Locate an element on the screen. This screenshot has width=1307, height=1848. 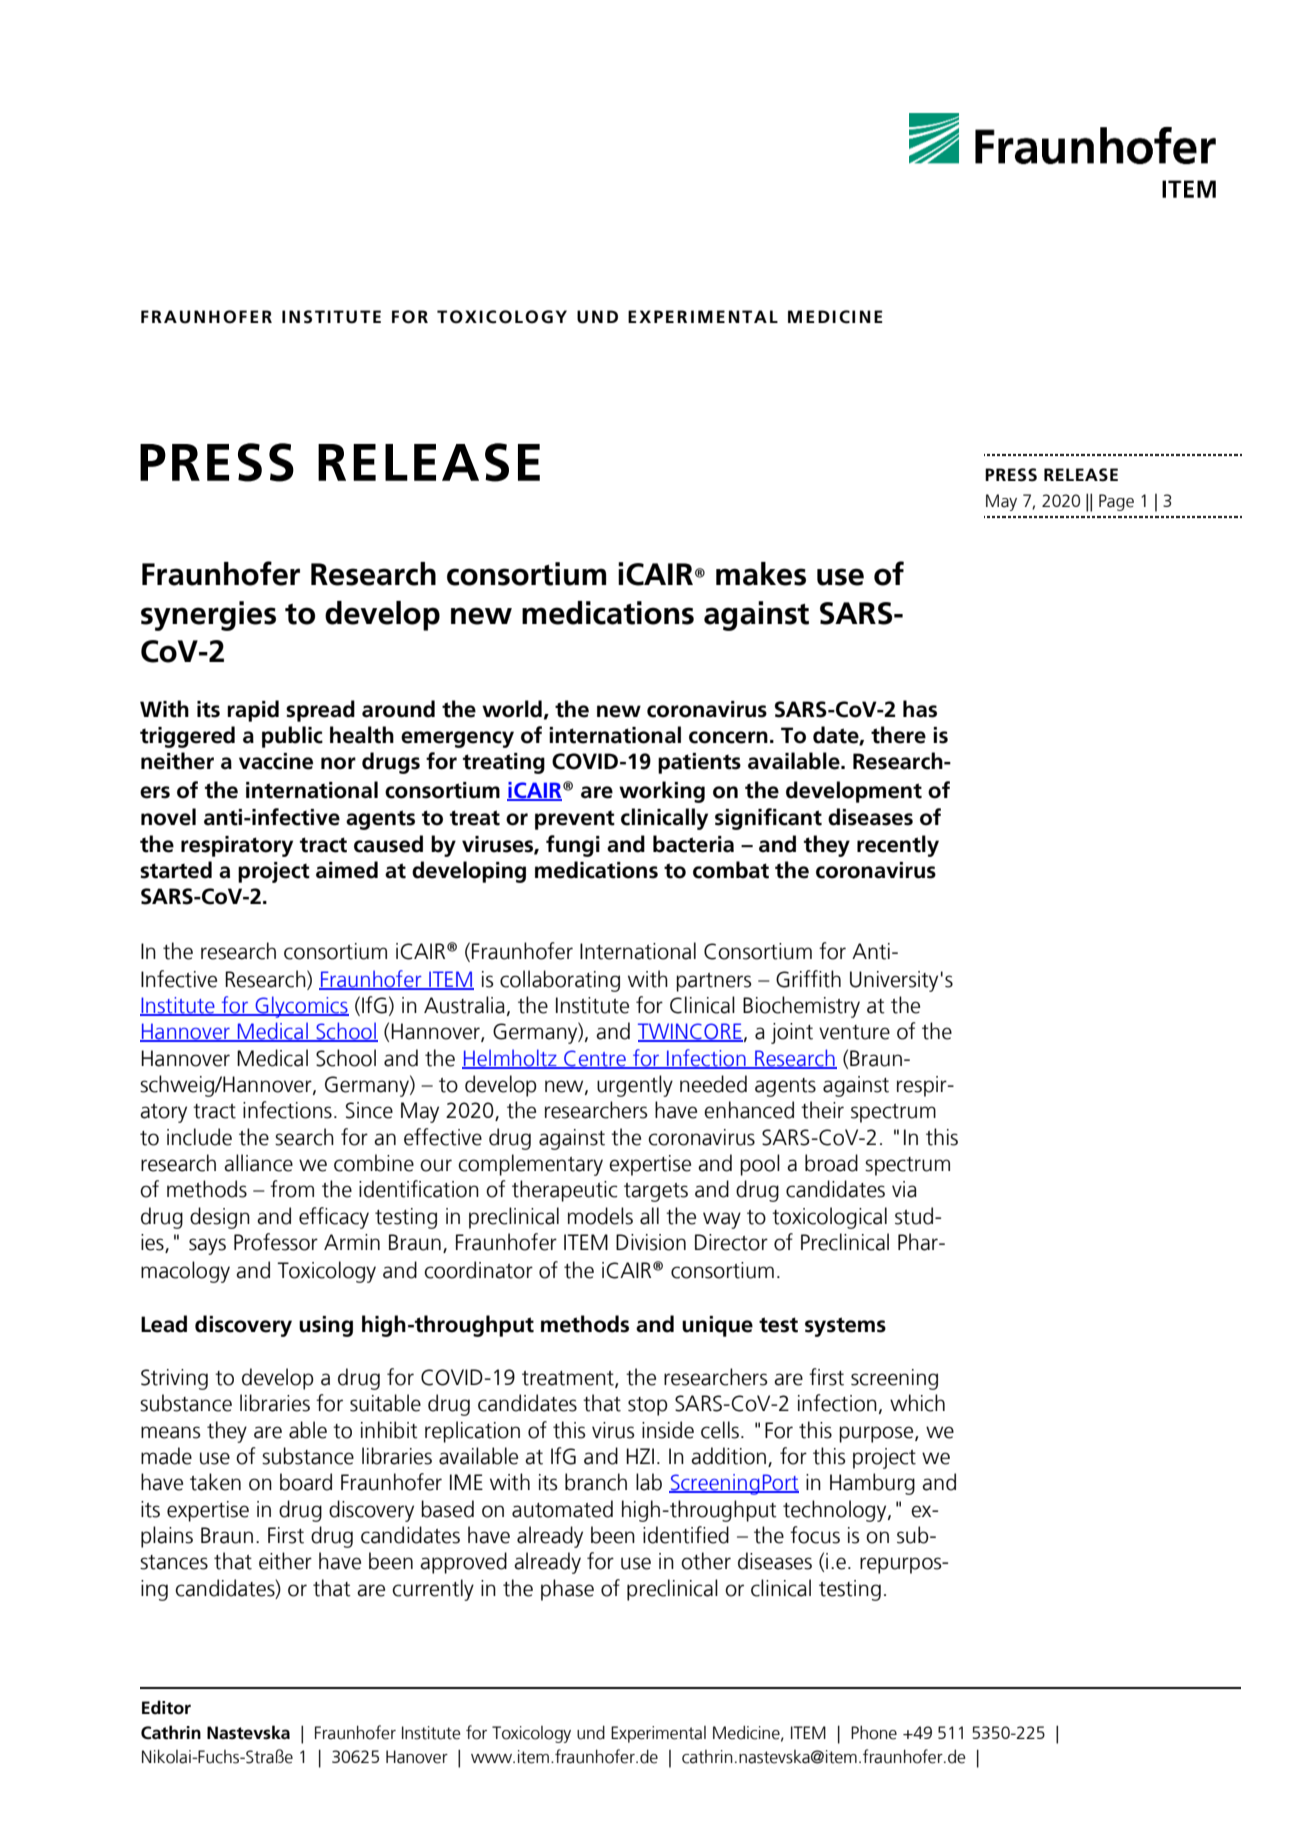
via is located at coordinates (904, 1189).
